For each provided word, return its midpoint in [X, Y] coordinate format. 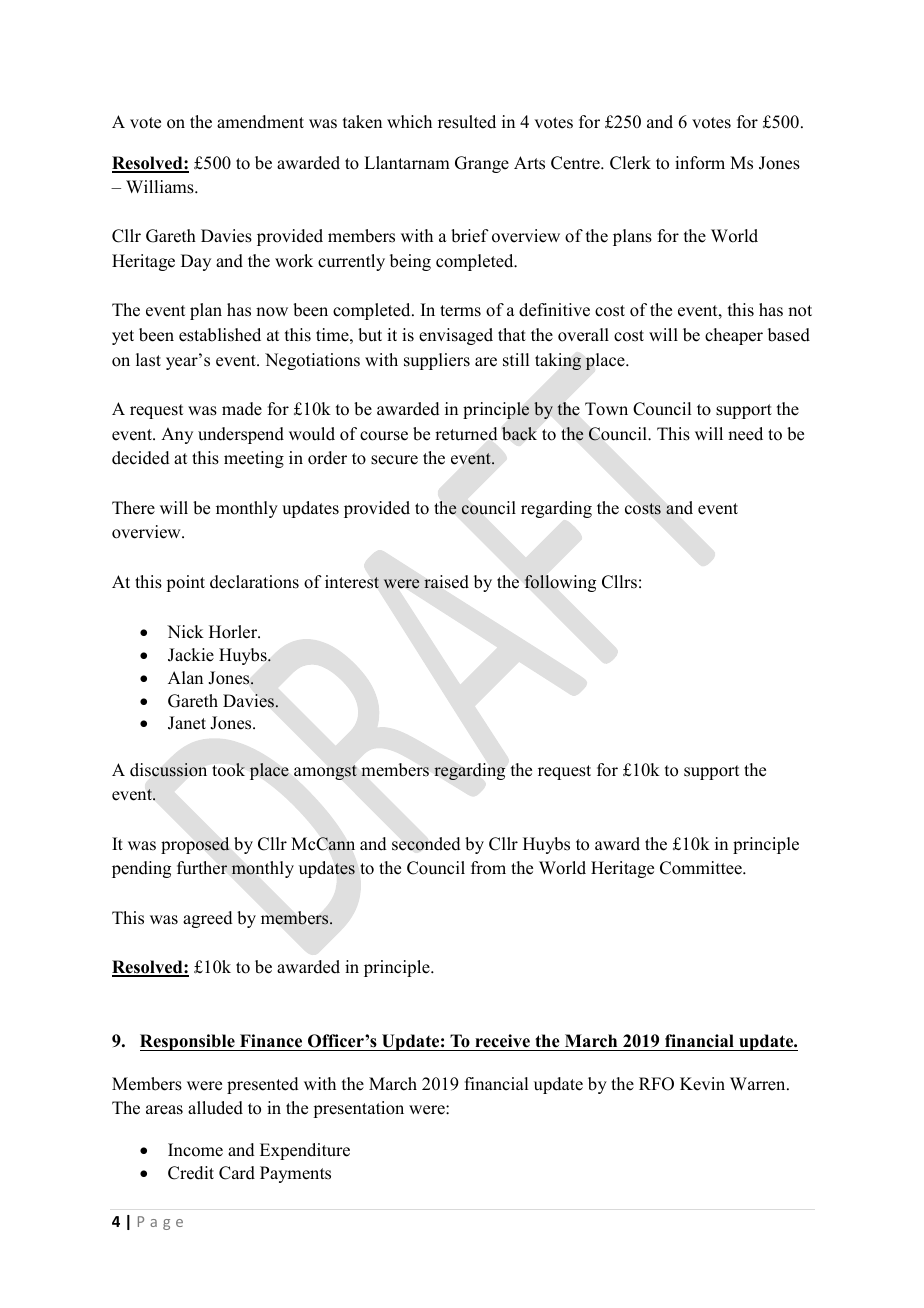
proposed [195, 845]
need [745, 434]
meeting [254, 459]
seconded [426, 844]
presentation [358, 1109]
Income [195, 1150]
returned [466, 434]
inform [700, 163]
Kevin [702, 1084]
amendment [260, 122]
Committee [702, 868]
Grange [482, 164]
